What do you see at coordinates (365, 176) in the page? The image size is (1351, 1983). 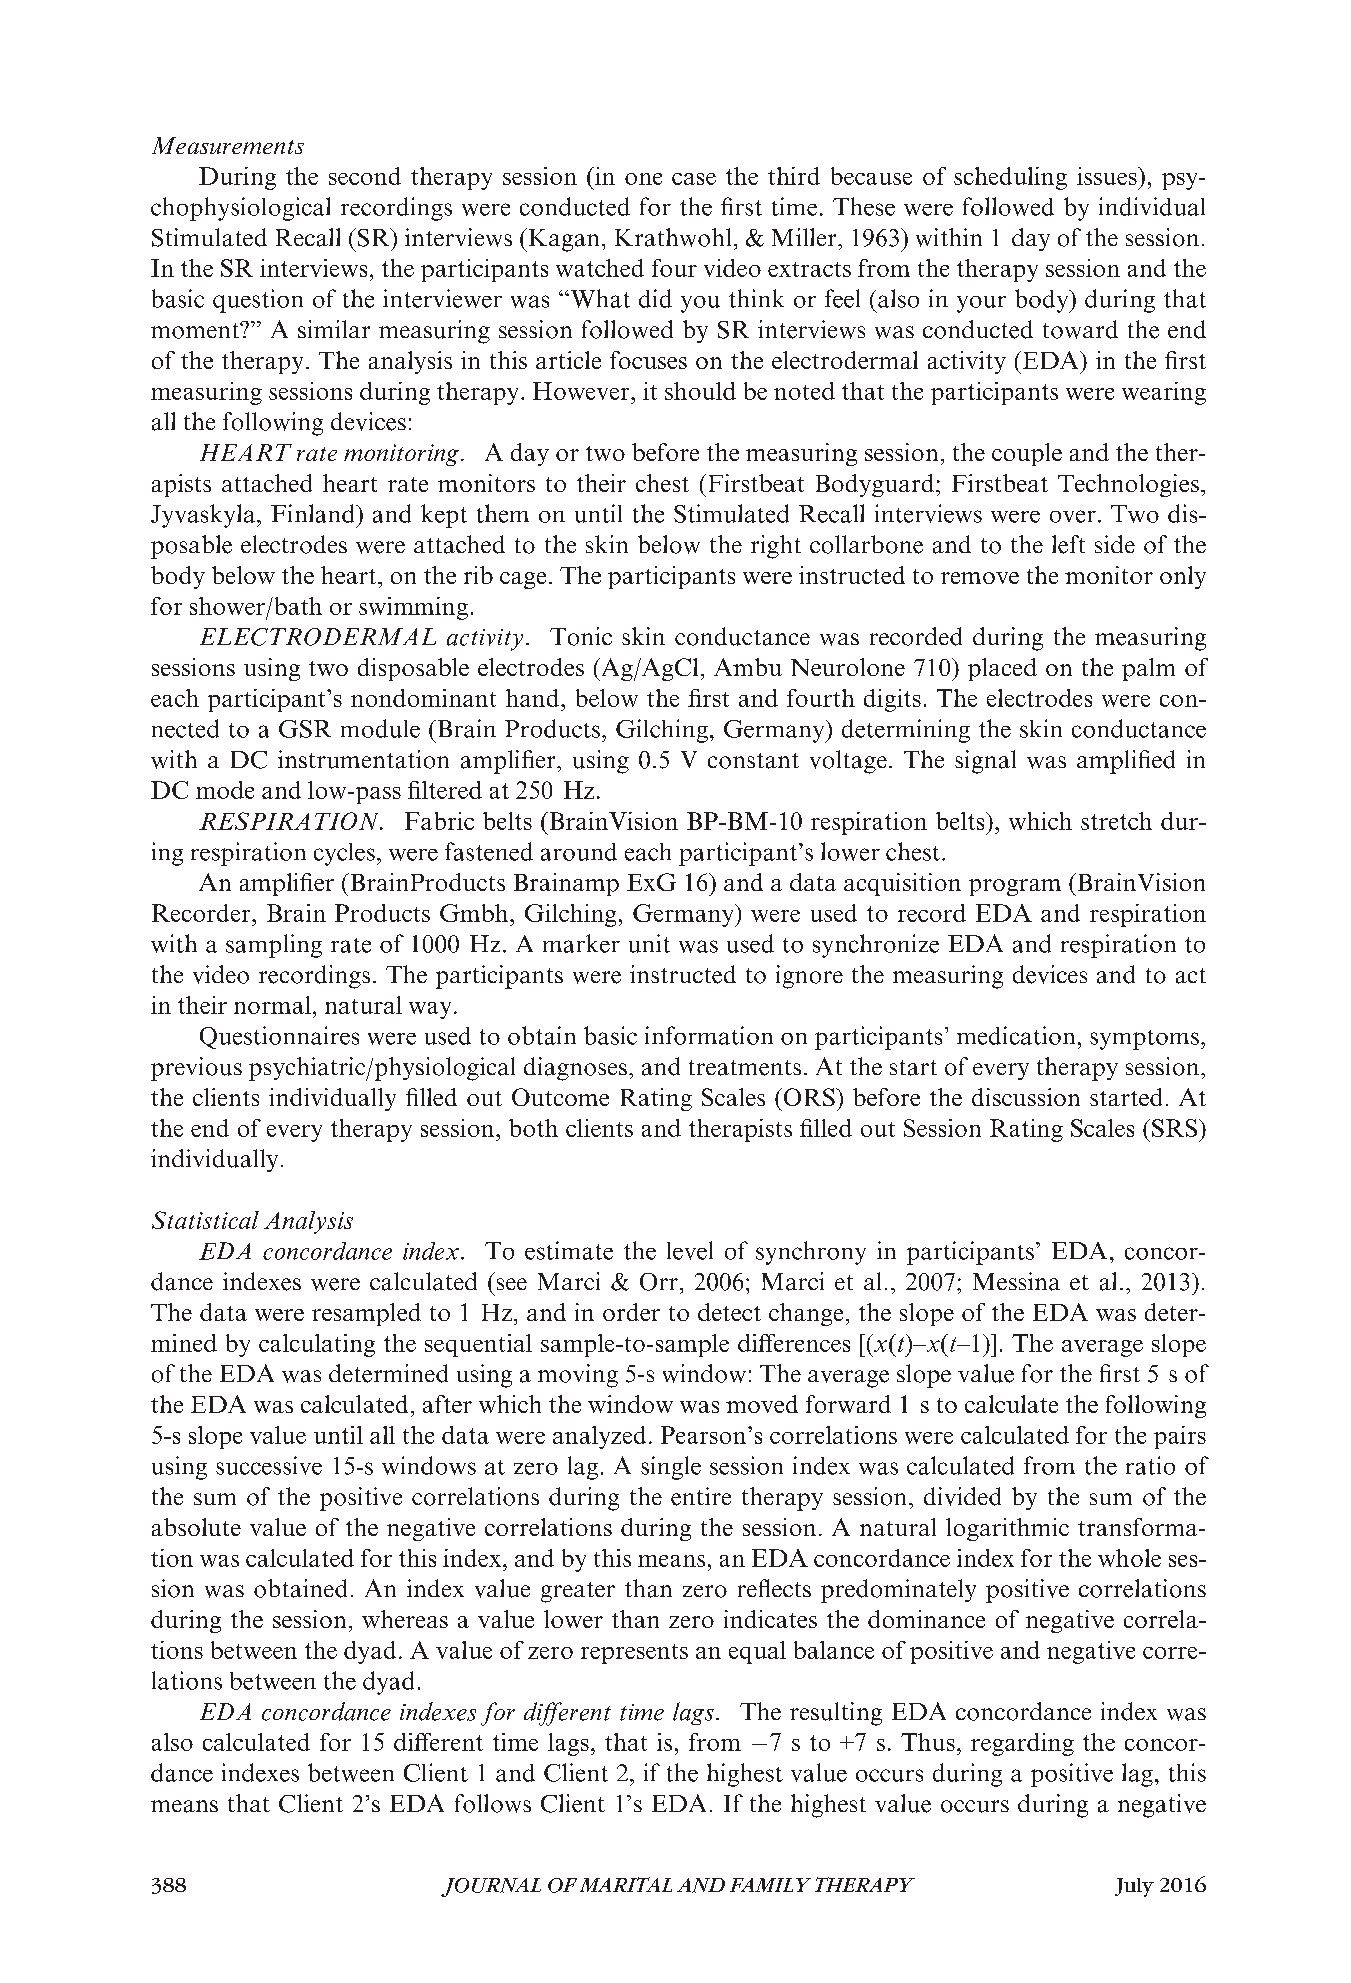 I see `second` at bounding box center [365, 176].
